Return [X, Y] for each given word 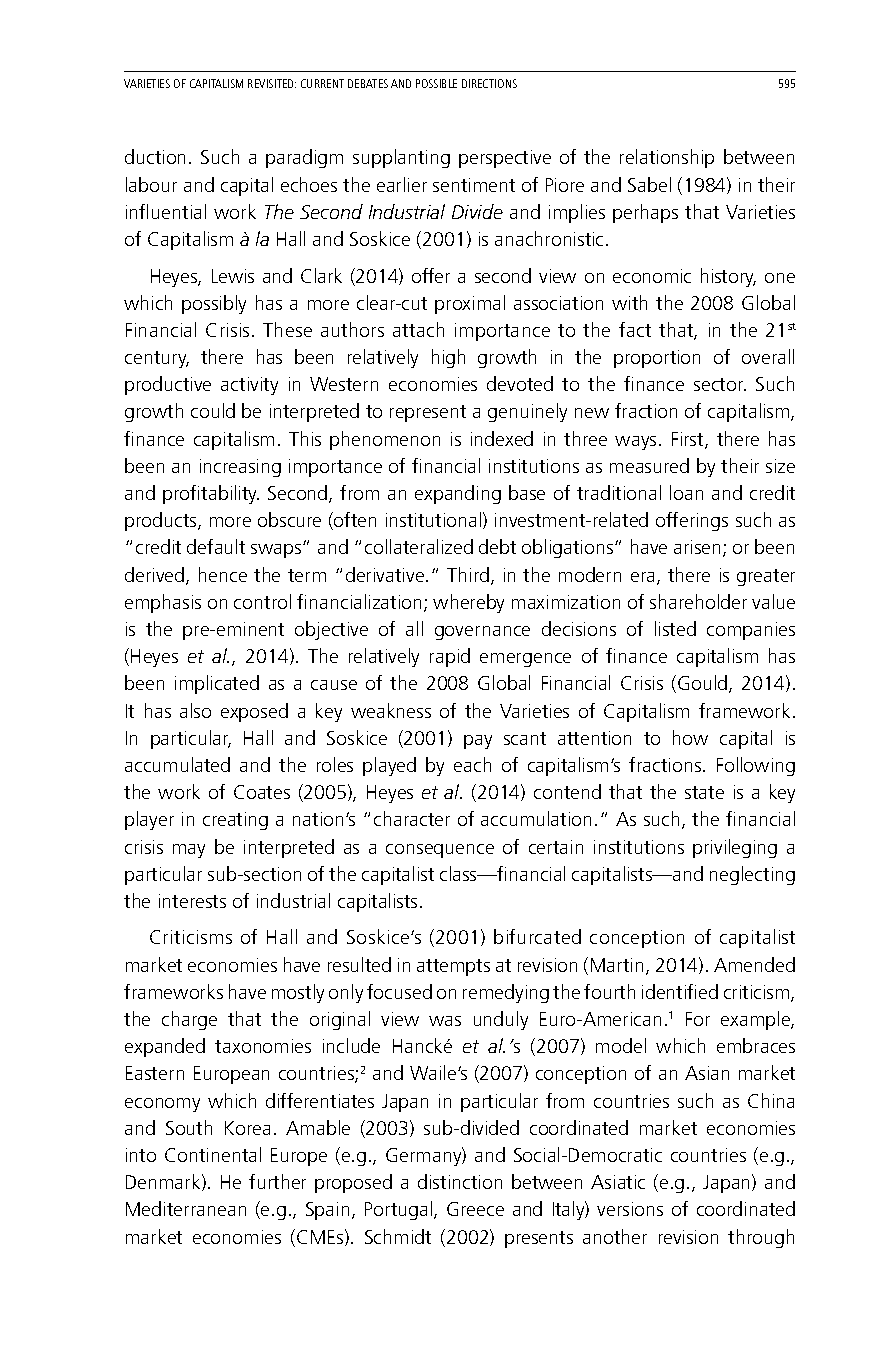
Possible [436, 83]
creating [235, 821]
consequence [440, 851]
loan [686, 492]
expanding [458, 494]
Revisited [272, 83]
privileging [735, 848]
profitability [211, 494]
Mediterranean [186, 1208]
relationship [667, 158]
